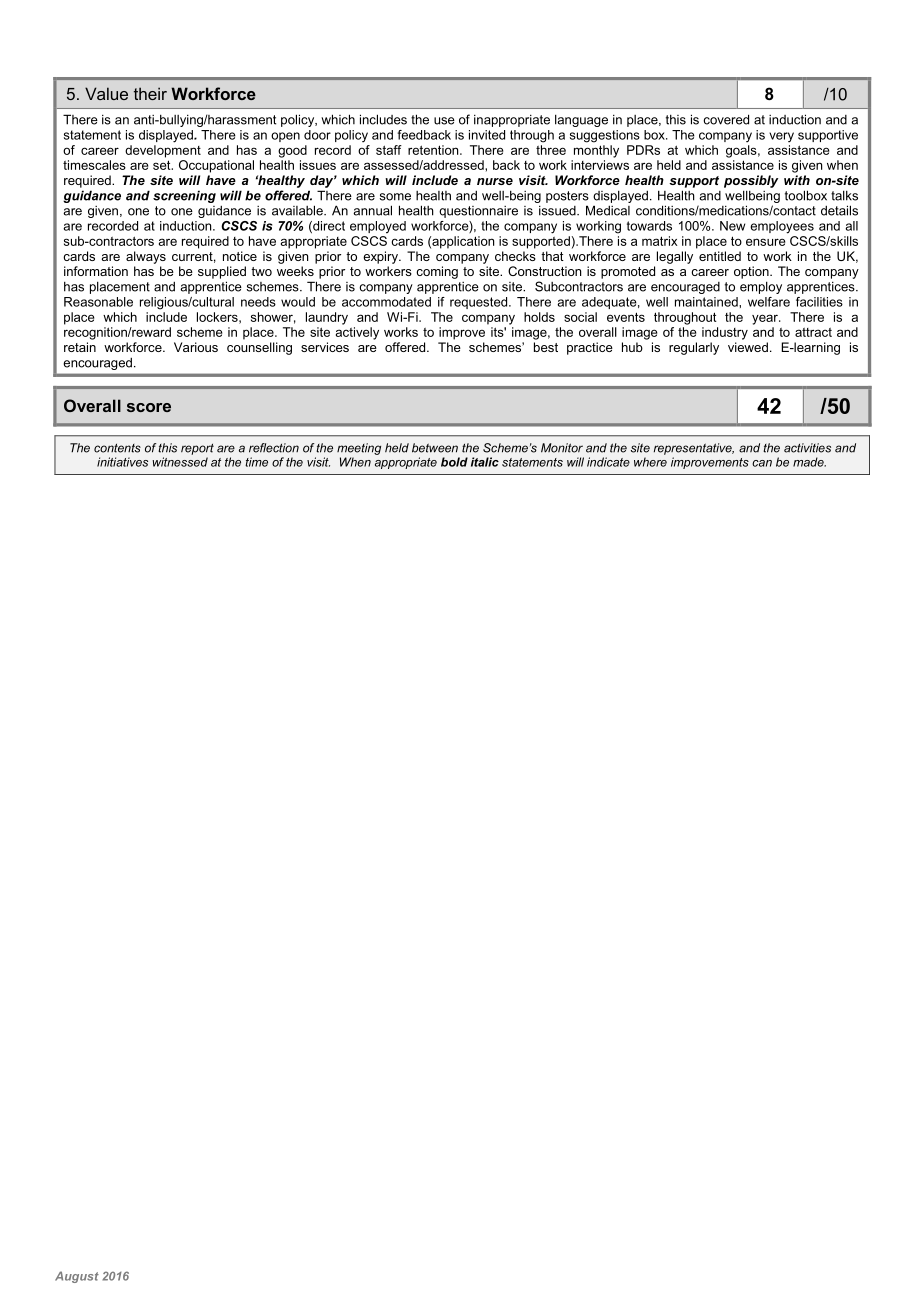 The image size is (924, 1308). I want to click on covered, so click(726, 119).
